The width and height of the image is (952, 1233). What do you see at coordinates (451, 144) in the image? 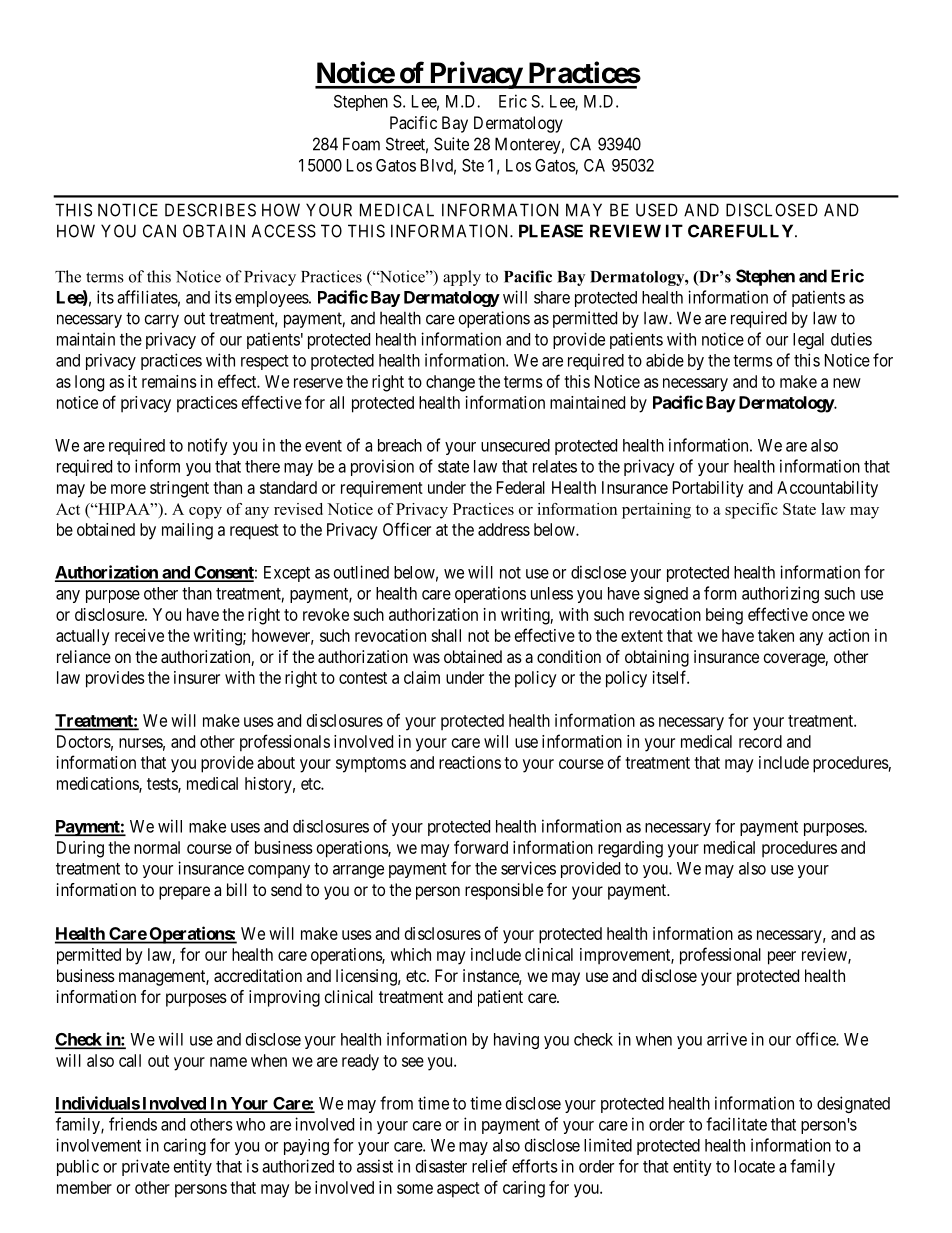
I see `Suite` at bounding box center [451, 144].
